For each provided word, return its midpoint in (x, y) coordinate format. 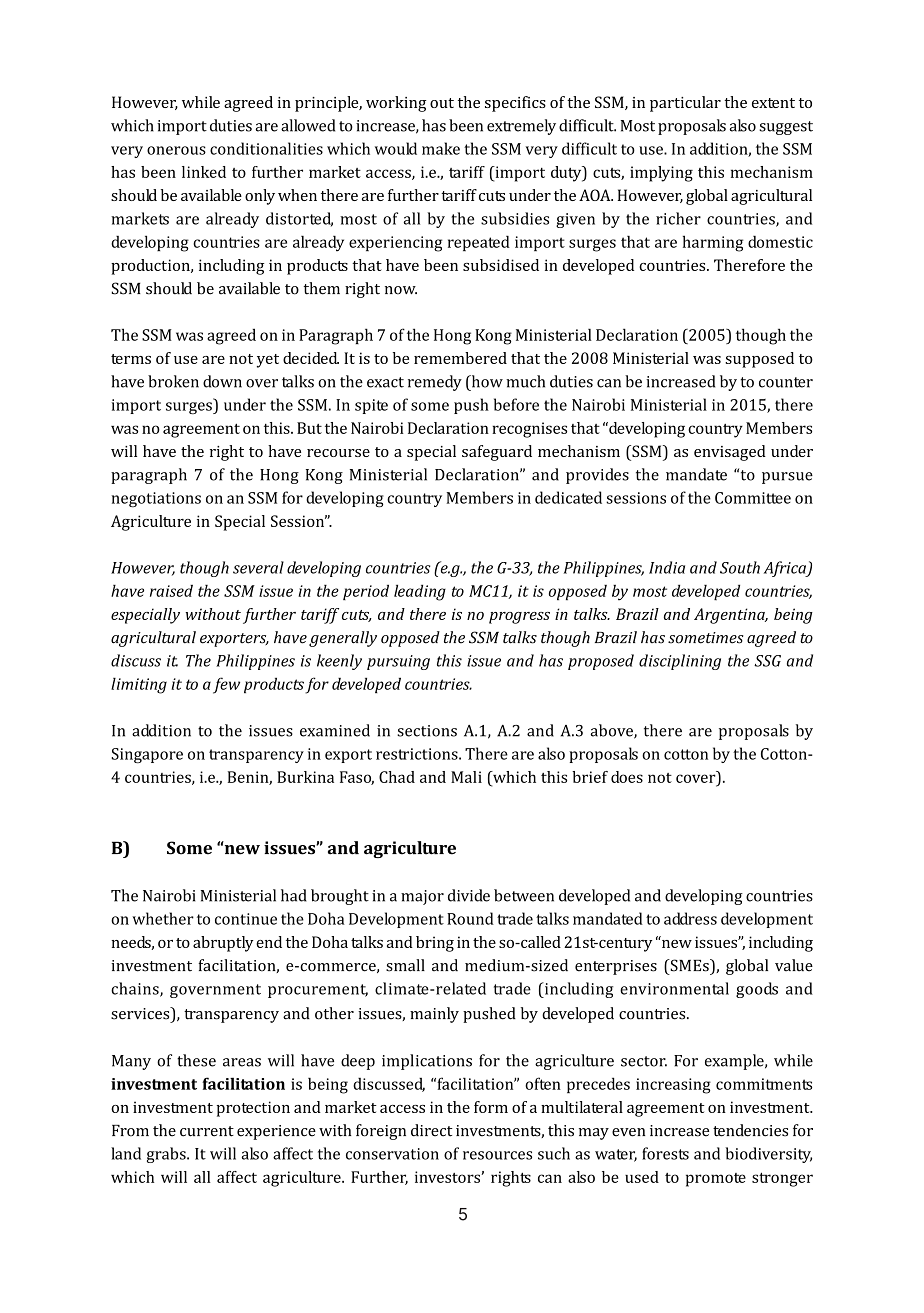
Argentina (730, 616)
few (226, 685)
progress (519, 618)
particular (685, 104)
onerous (176, 150)
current (207, 1131)
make (441, 148)
